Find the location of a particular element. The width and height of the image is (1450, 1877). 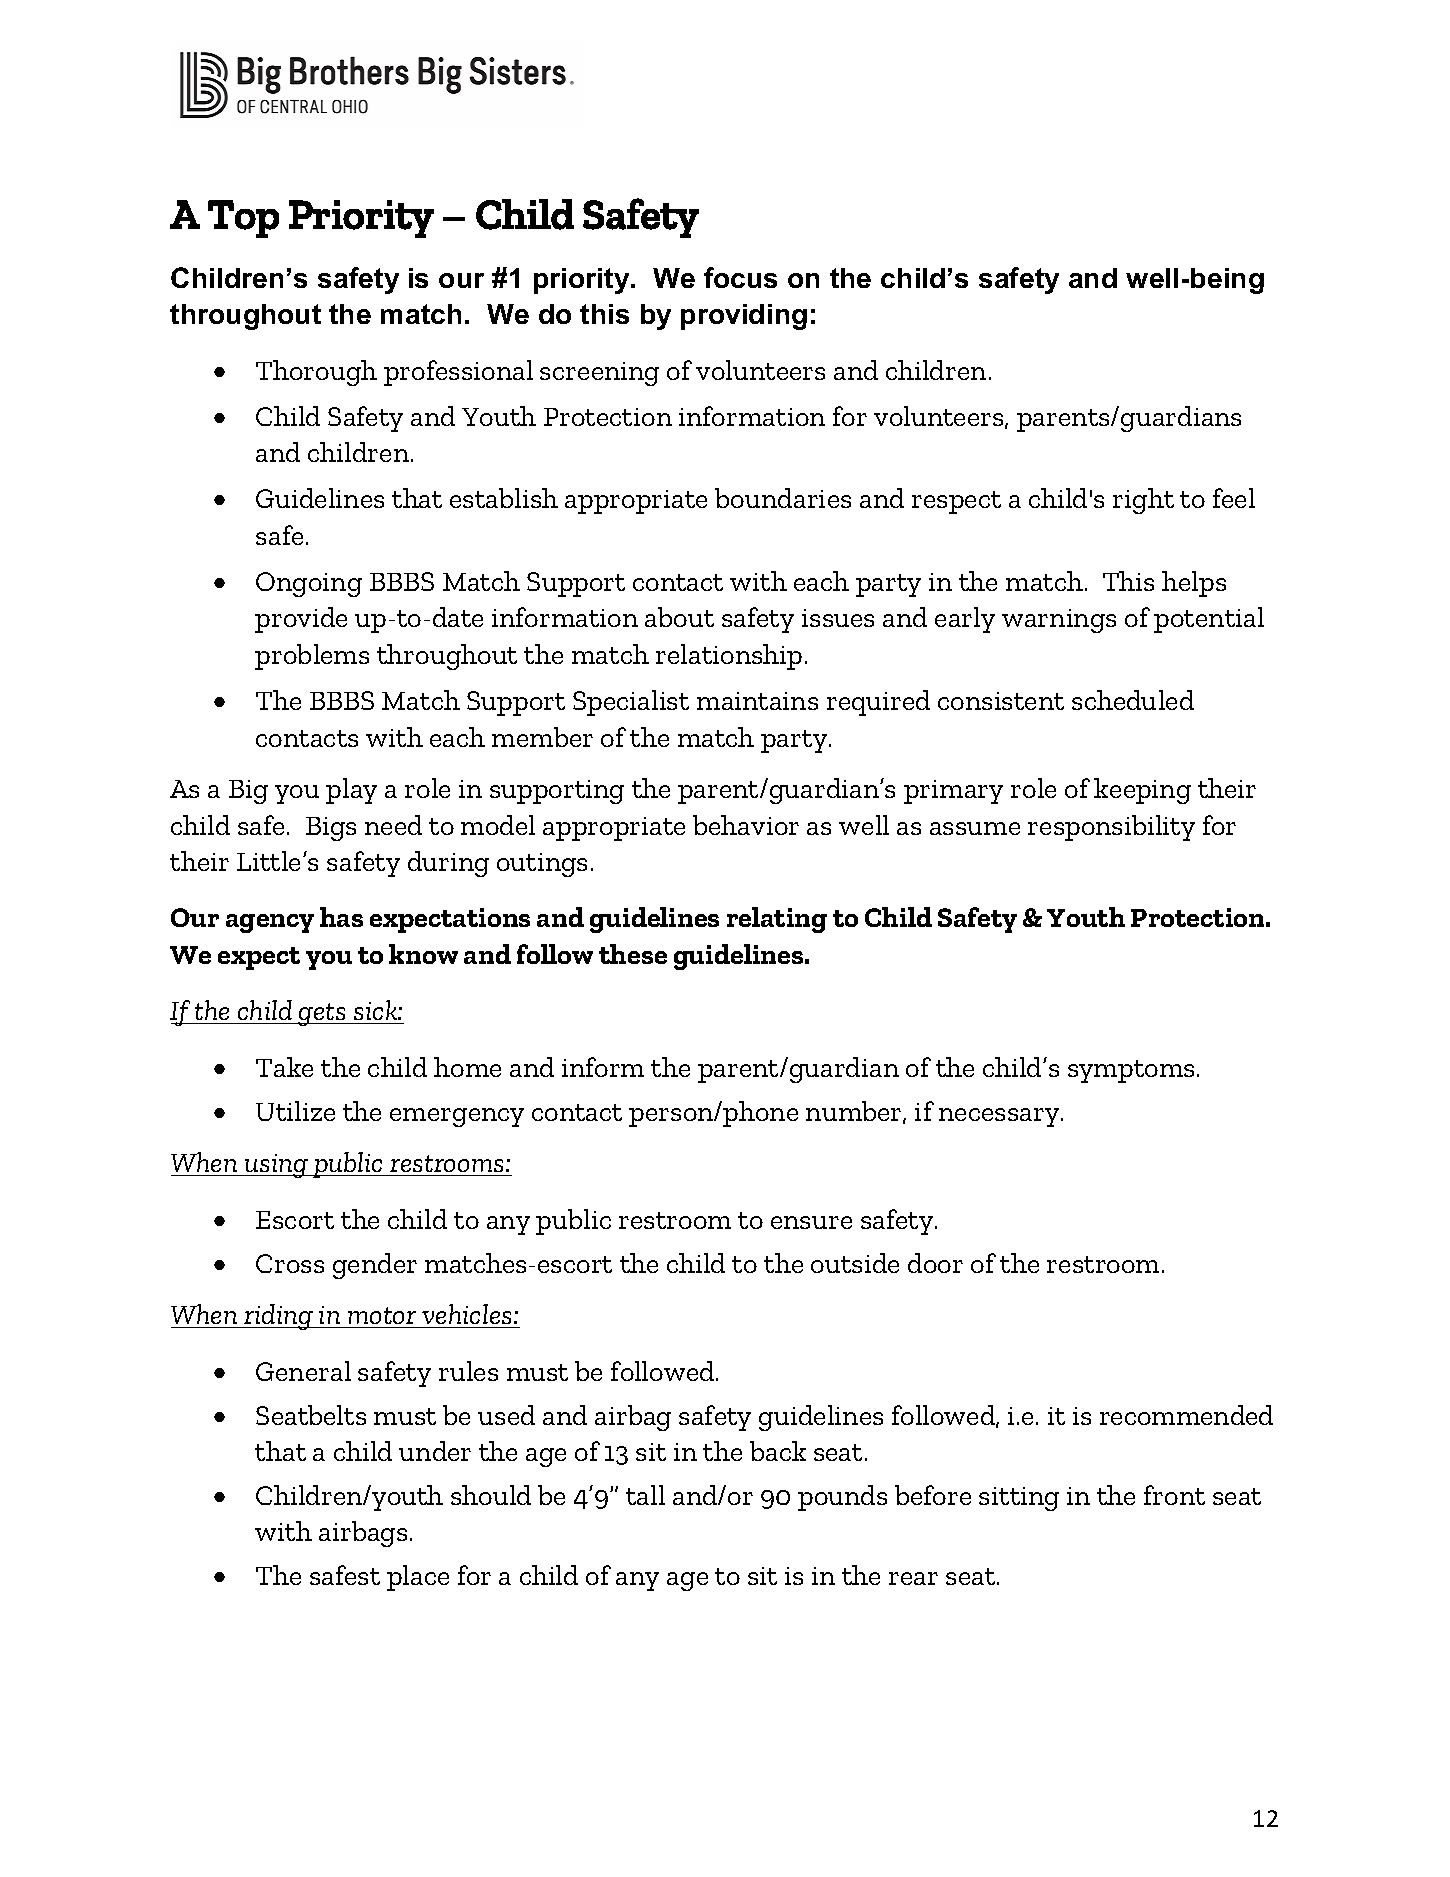

ensure is located at coordinates (811, 1222).
